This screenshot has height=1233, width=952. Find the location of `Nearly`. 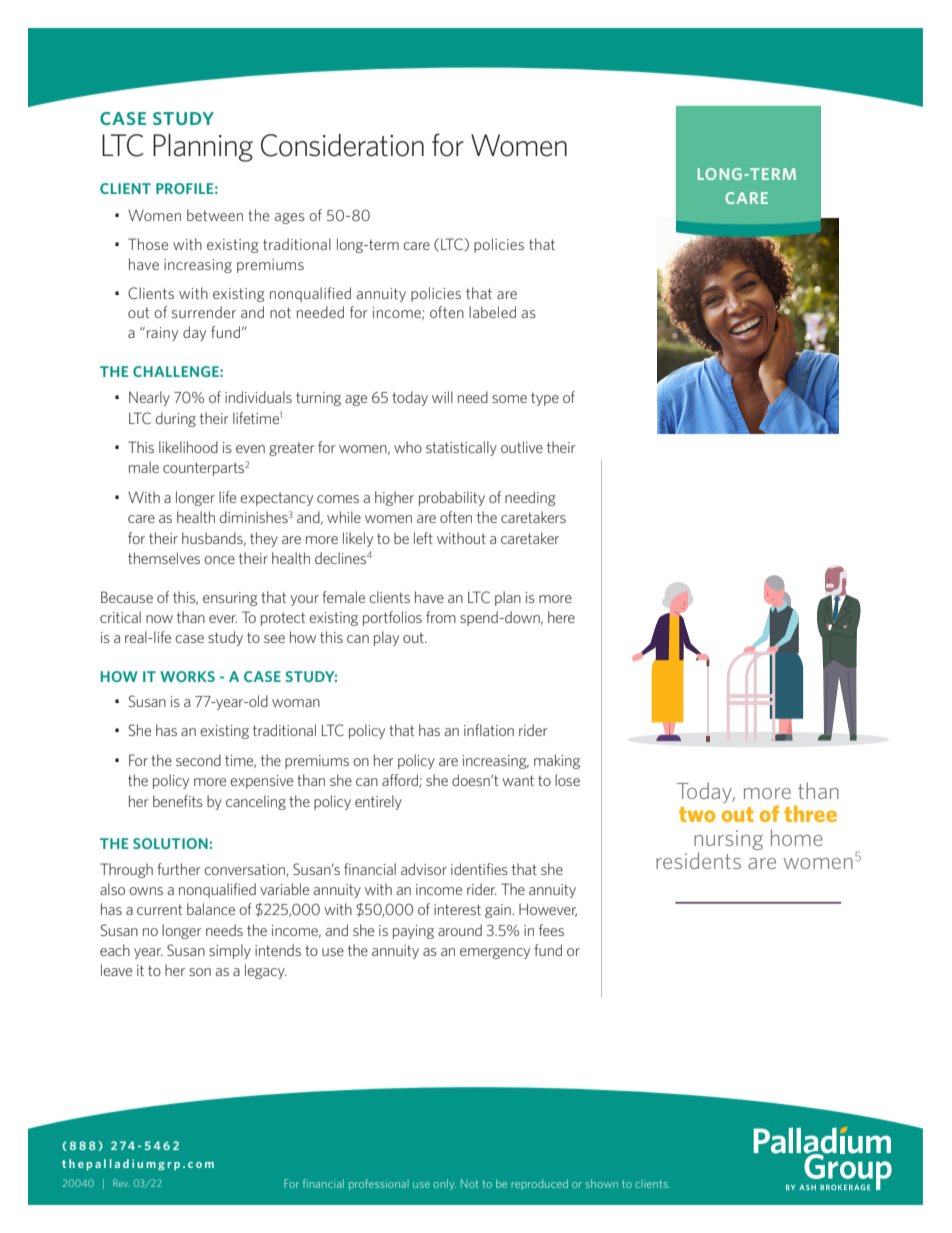

Nearly is located at coordinates (149, 398).
